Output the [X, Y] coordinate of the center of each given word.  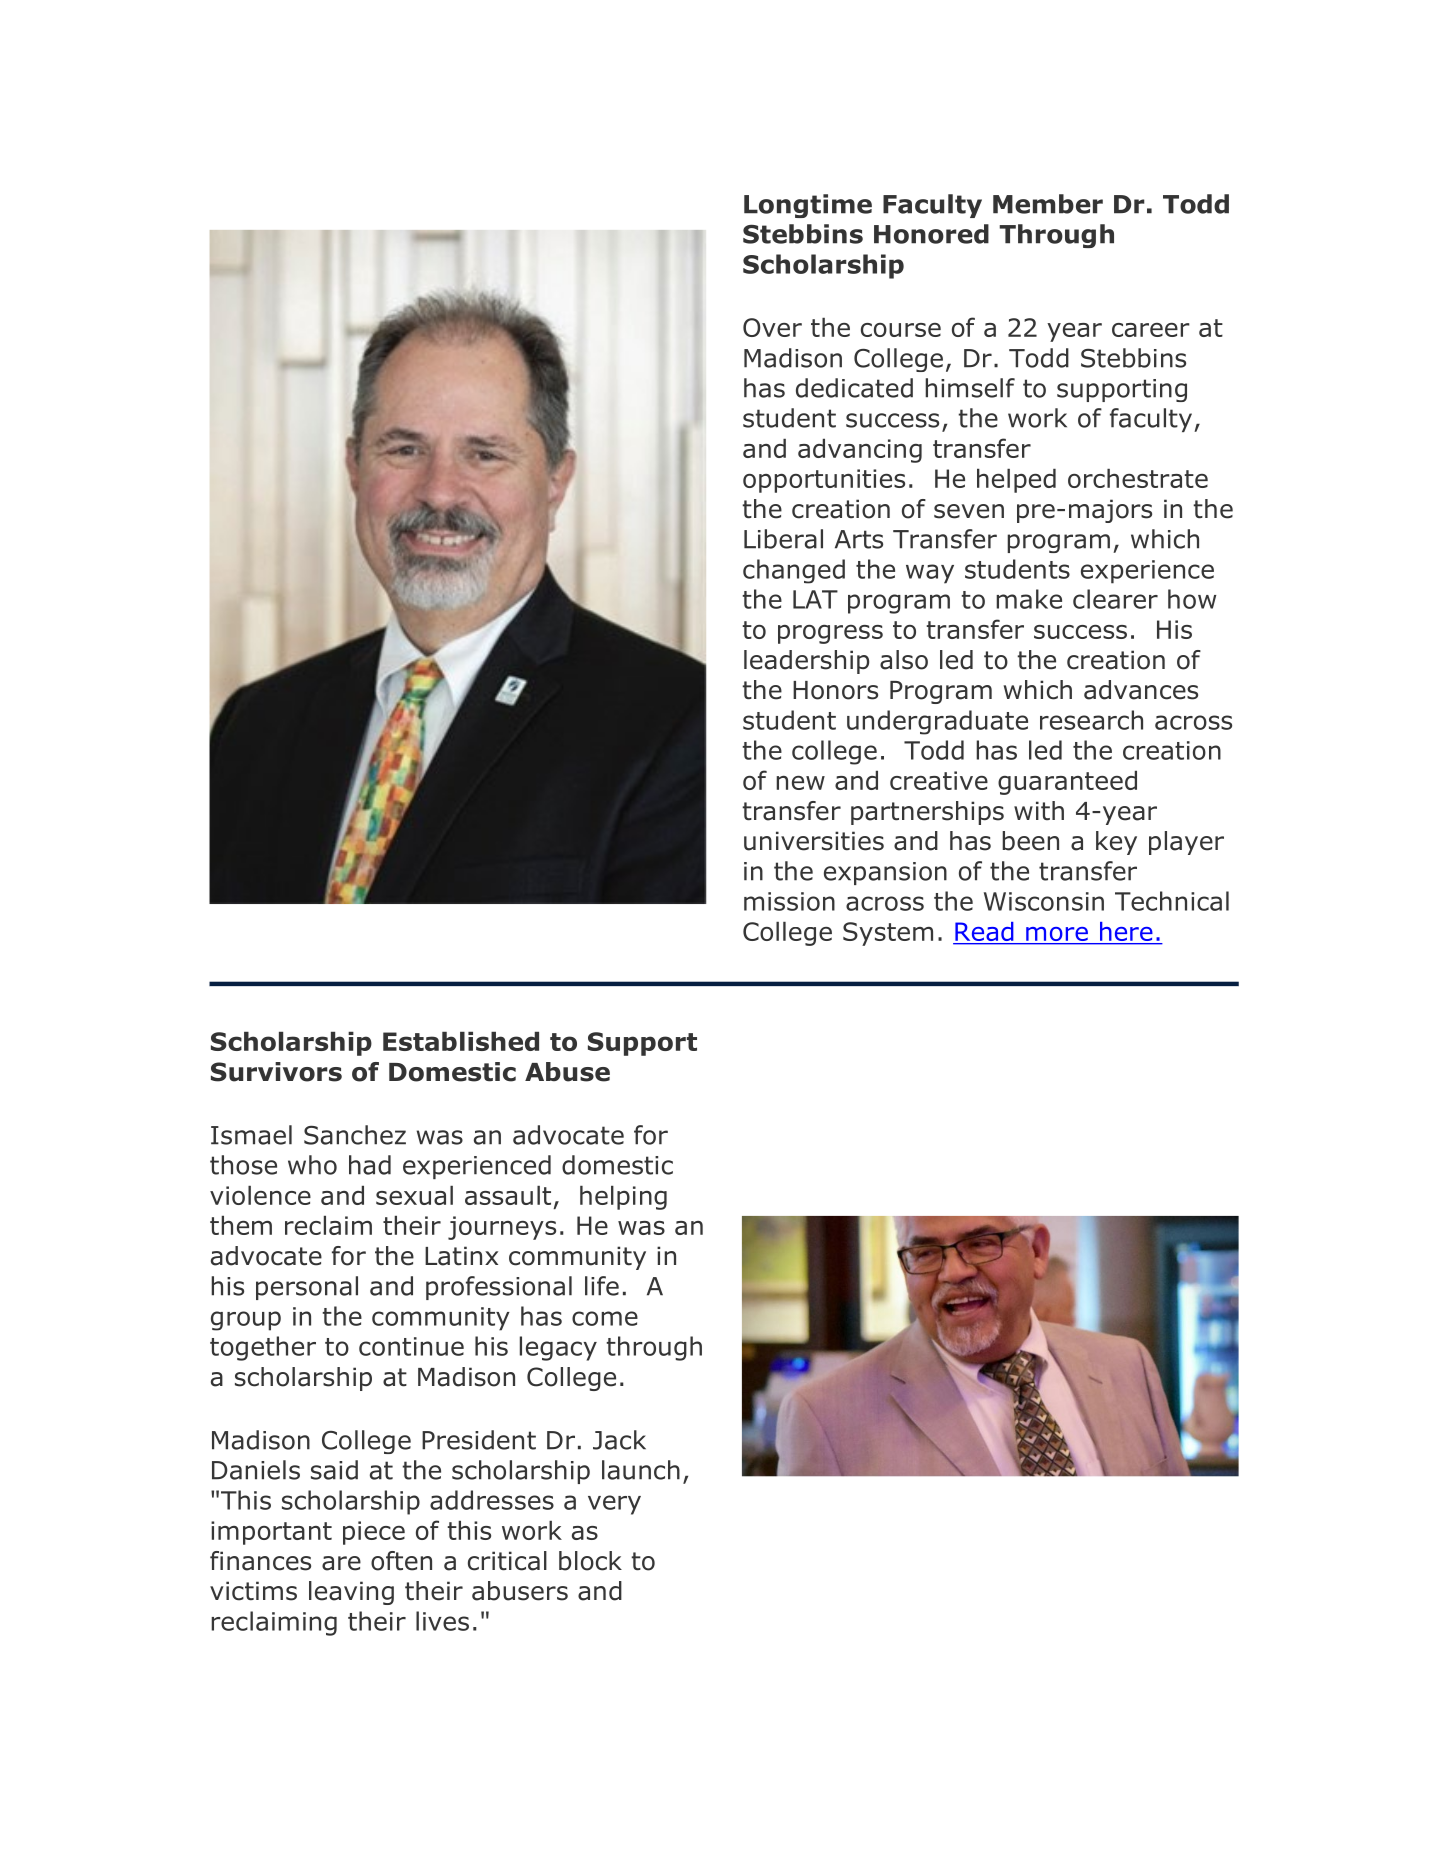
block [590, 1561]
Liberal [783, 539]
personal [307, 1288]
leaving [351, 1593]
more [1057, 935]
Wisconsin [1044, 901]
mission [789, 901]
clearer [1115, 599]
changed [794, 571]
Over [772, 327]
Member [1048, 204]
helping [623, 1198]
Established [461, 1041]
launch [641, 1470]
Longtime [808, 206]
